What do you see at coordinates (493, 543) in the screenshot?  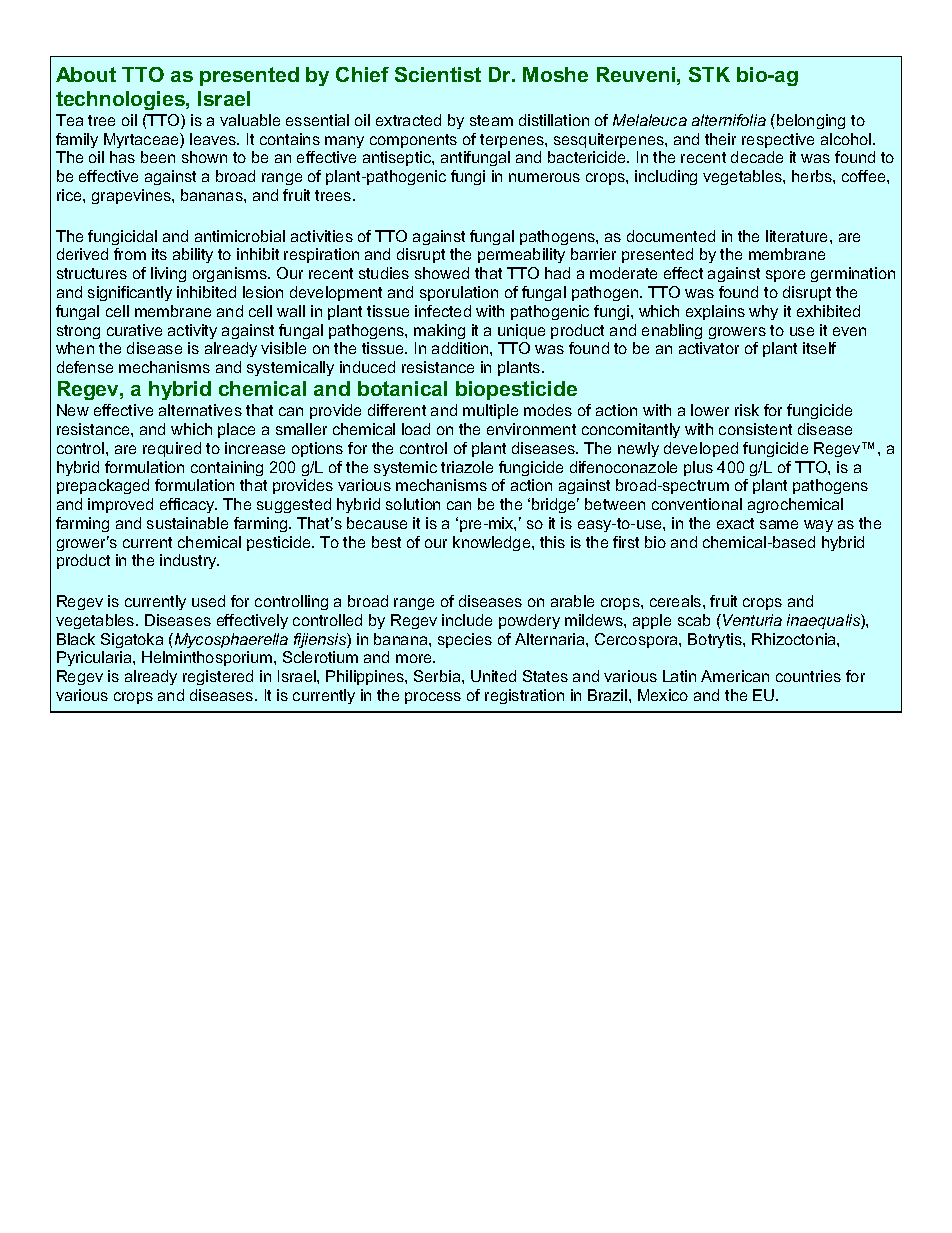 I see `knowledge` at bounding box center [493, 543].
